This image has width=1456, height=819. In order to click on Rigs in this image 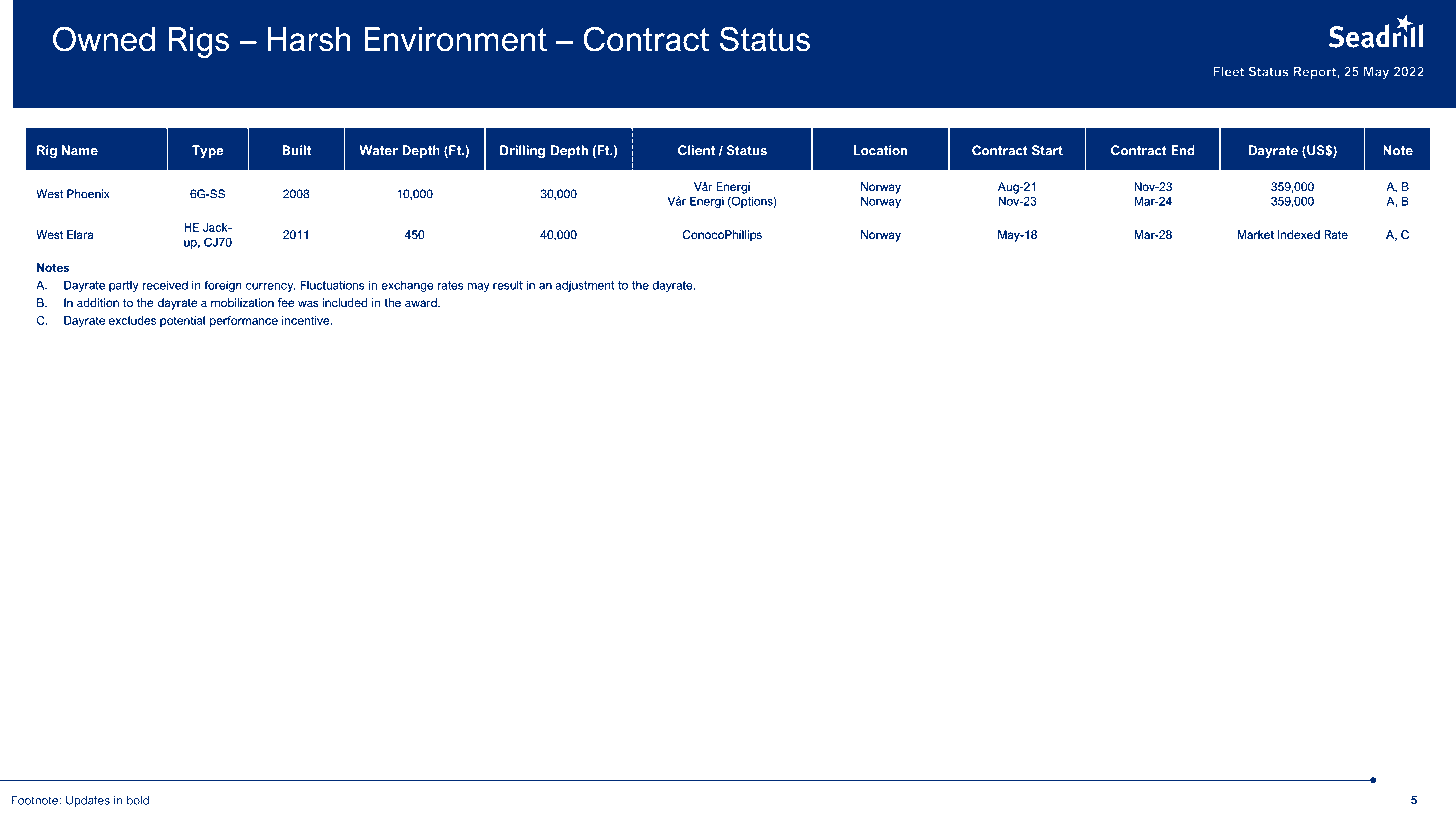, I will do `click(199, 42)`.
